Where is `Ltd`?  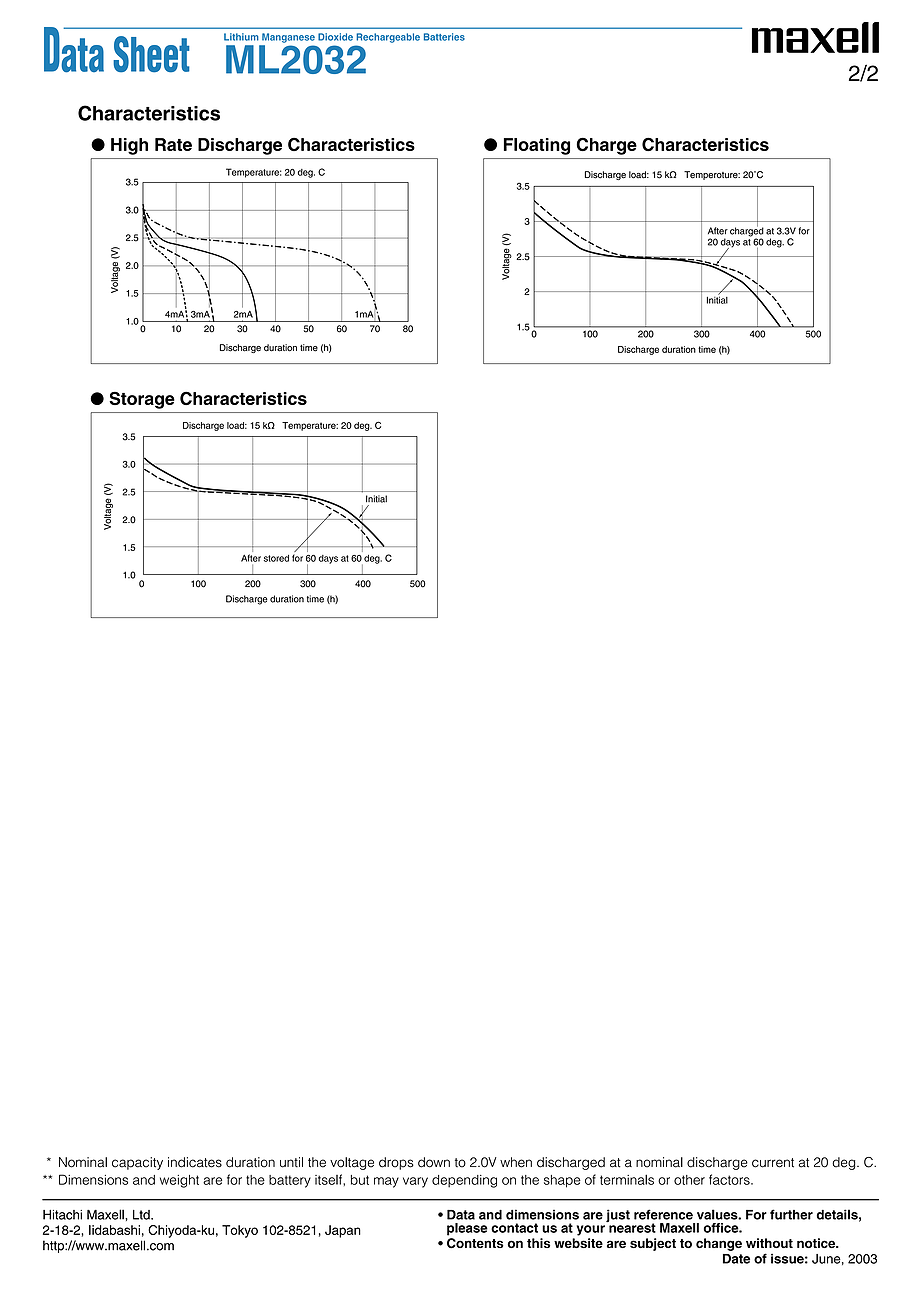
Ltd is located at coordinates (142, 1215).
